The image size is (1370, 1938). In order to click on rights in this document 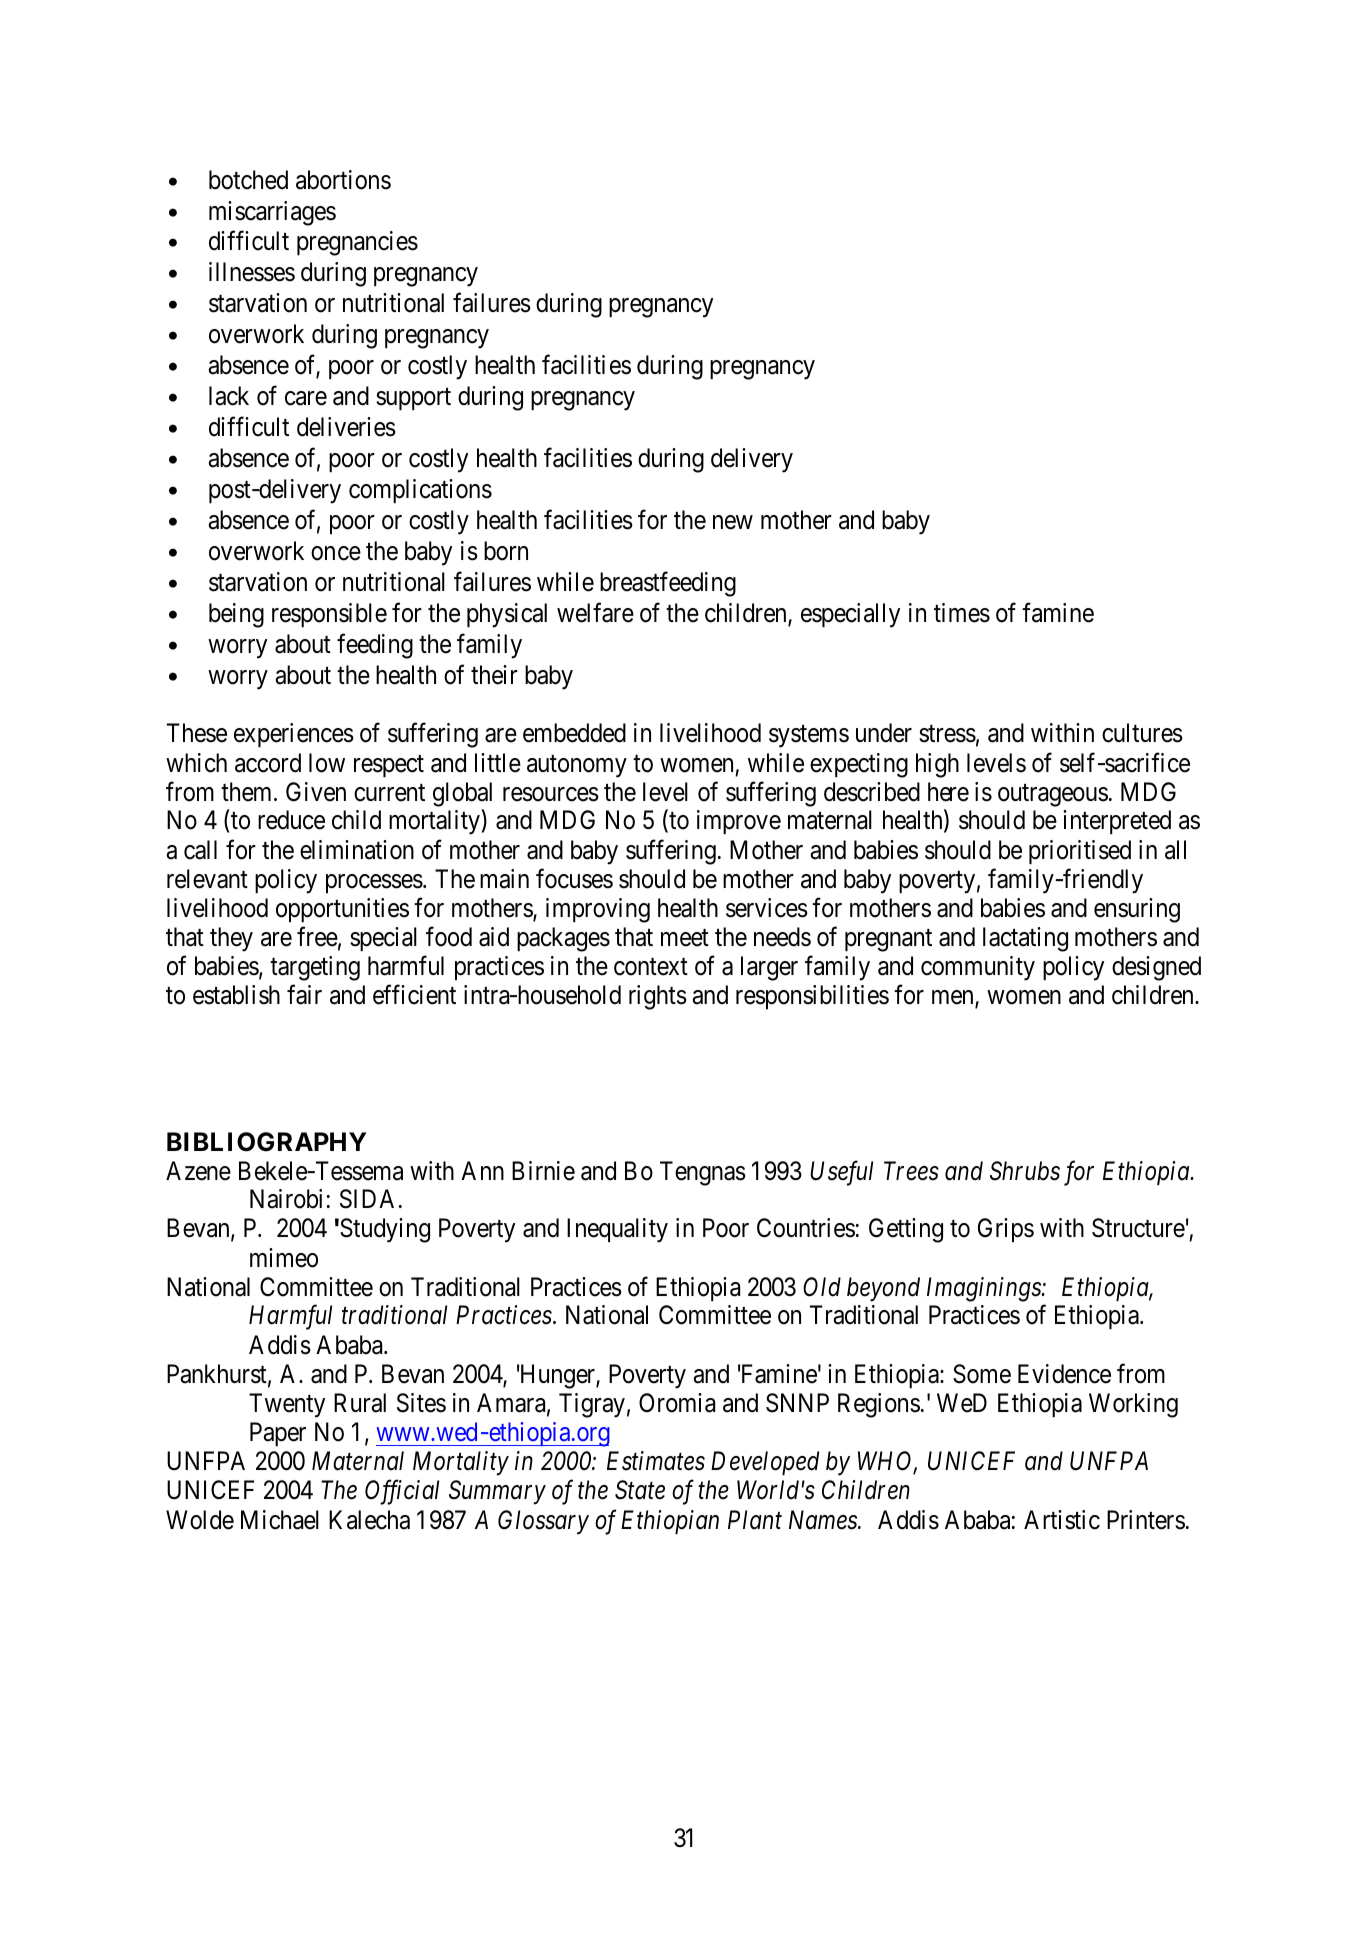, I will do `click(658, 997)`.
